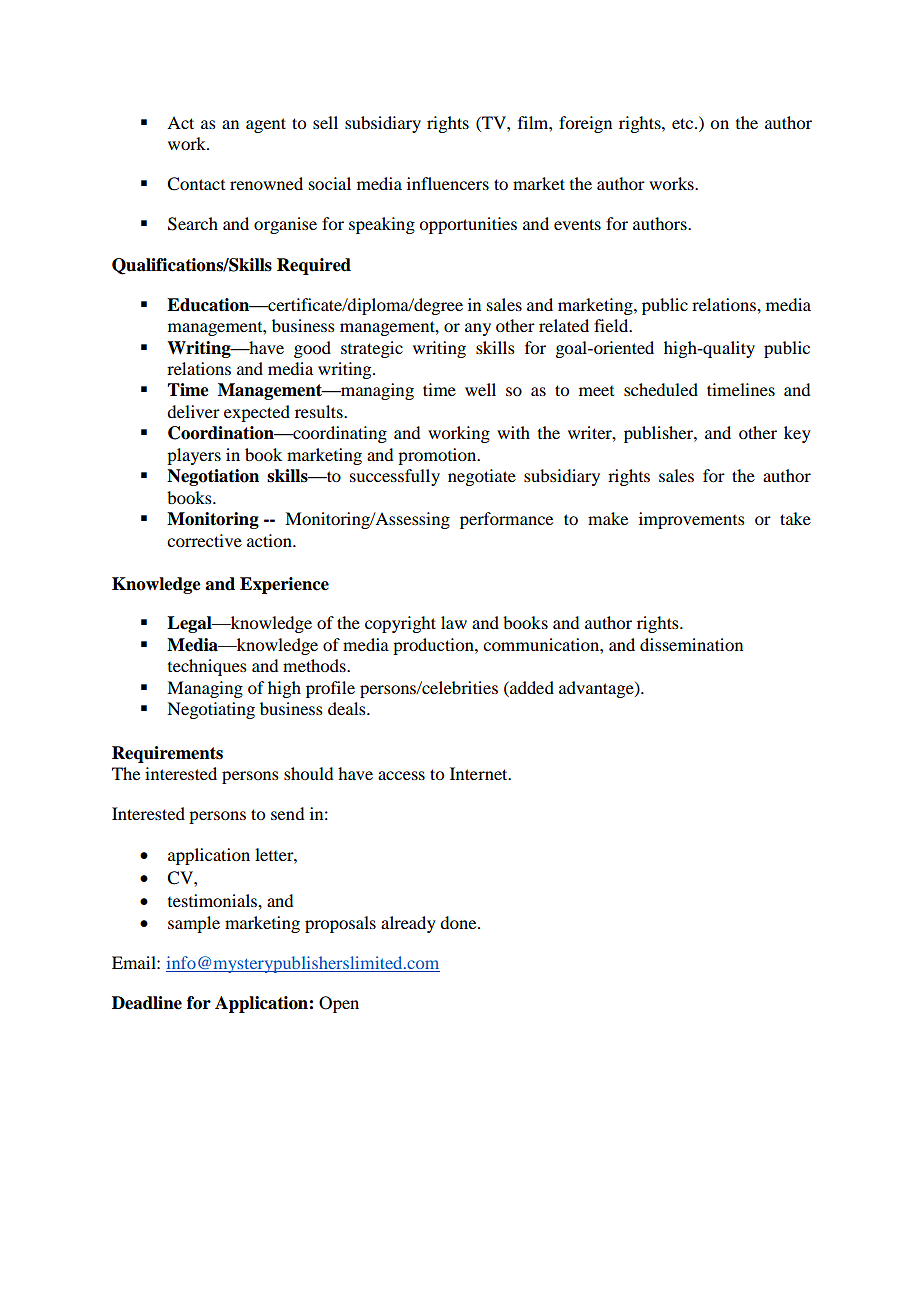  Describe the element at coordinates (194, 924) in the document. I see `sample` at that location.
